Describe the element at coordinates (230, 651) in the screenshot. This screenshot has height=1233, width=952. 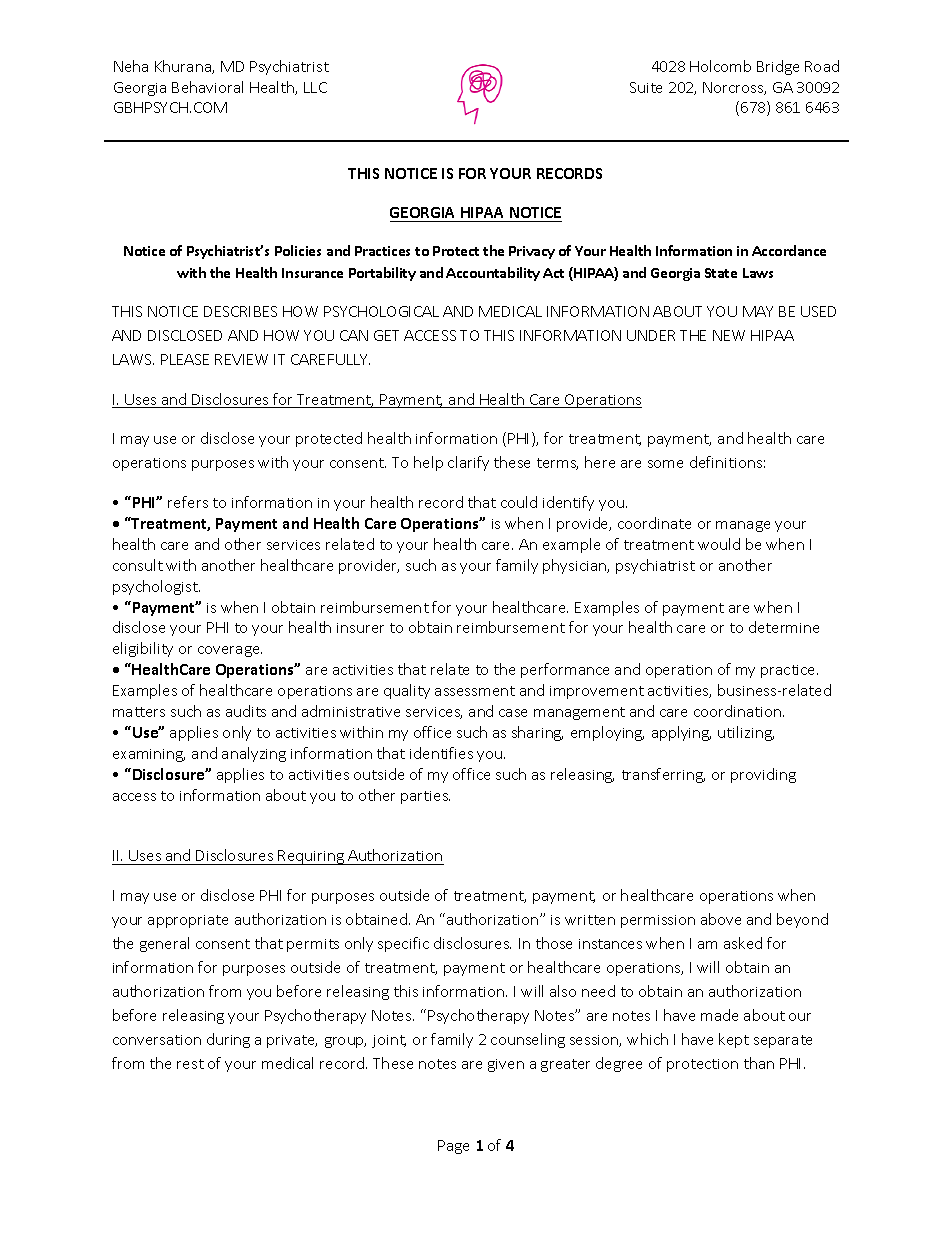
I see `coverage` at that location.
